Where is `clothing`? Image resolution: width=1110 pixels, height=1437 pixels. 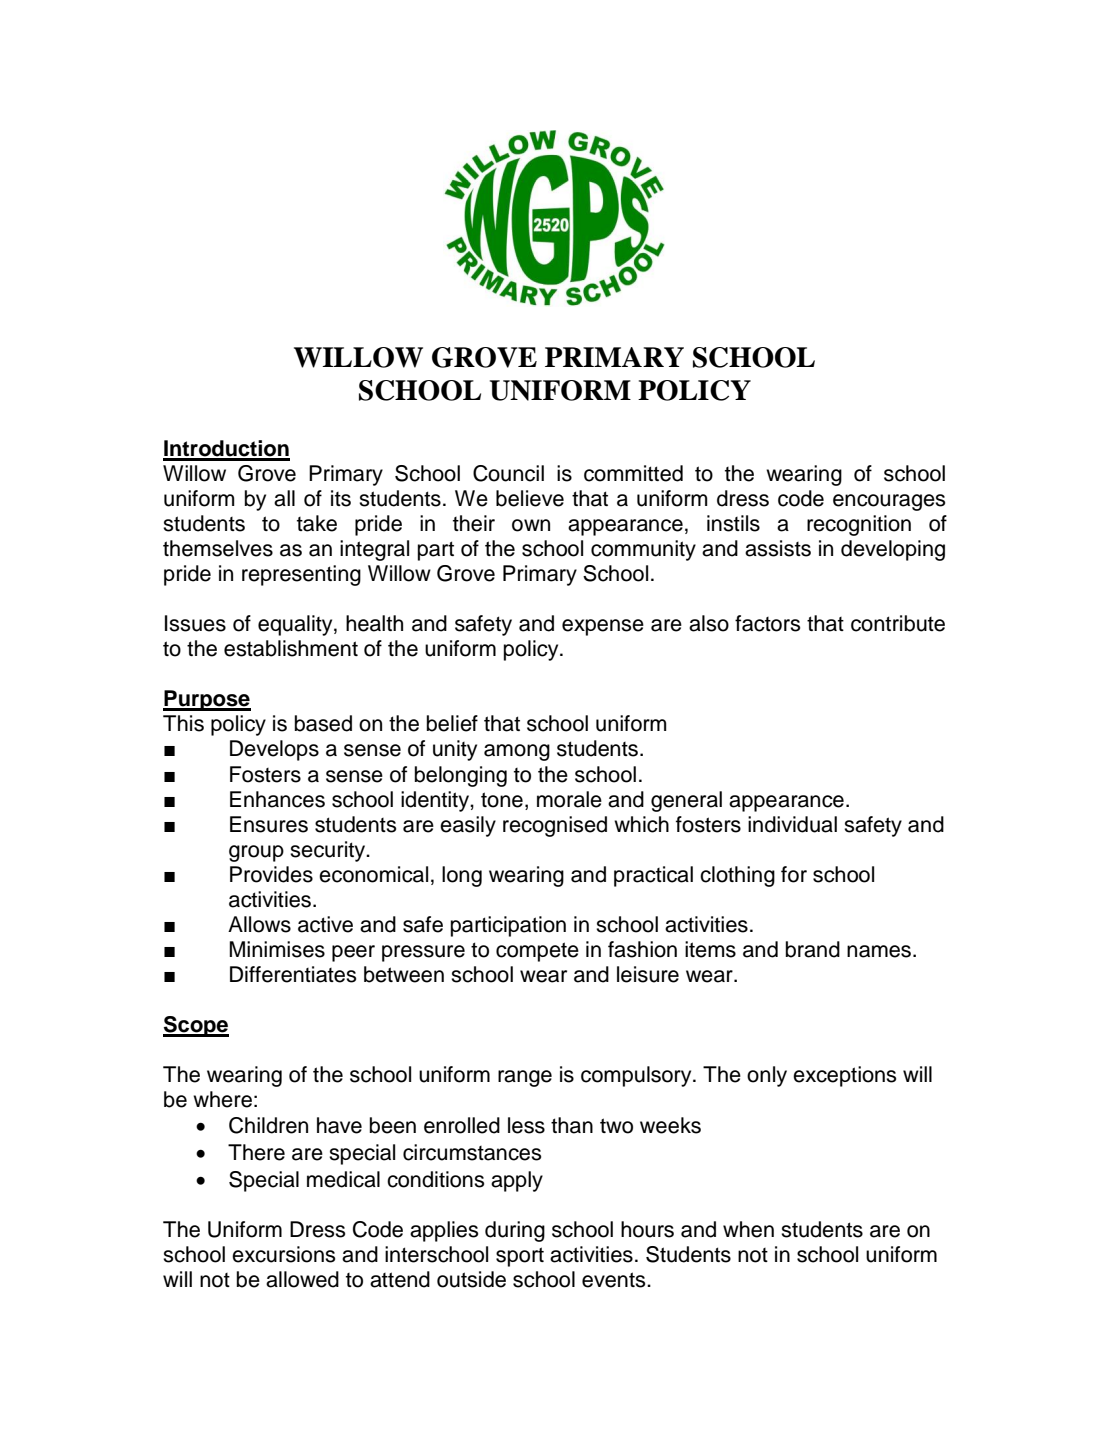 clothing is located at coordinates (737, 876).
